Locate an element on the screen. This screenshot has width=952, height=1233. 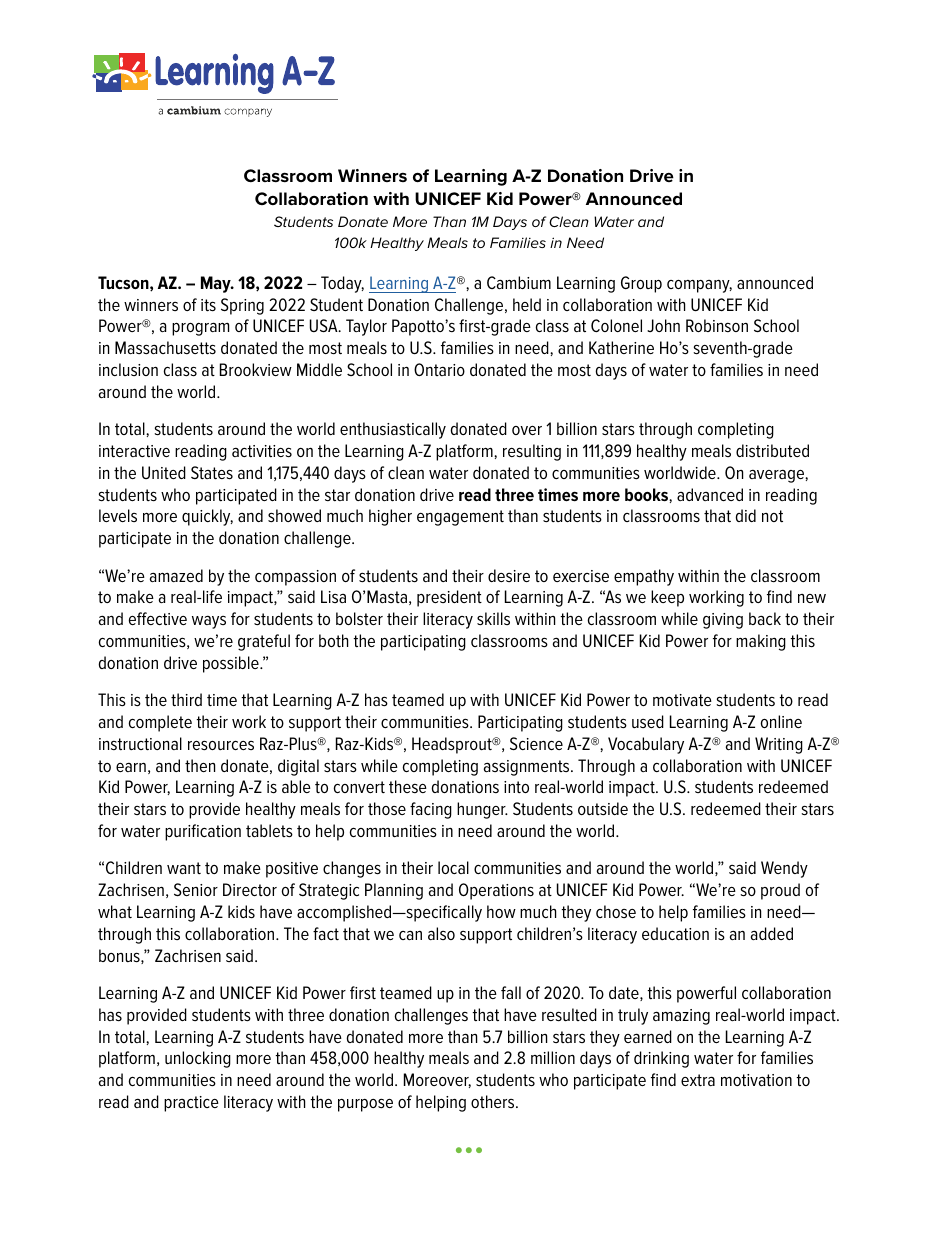
unlocking is located at coordinates (198, 1059).
